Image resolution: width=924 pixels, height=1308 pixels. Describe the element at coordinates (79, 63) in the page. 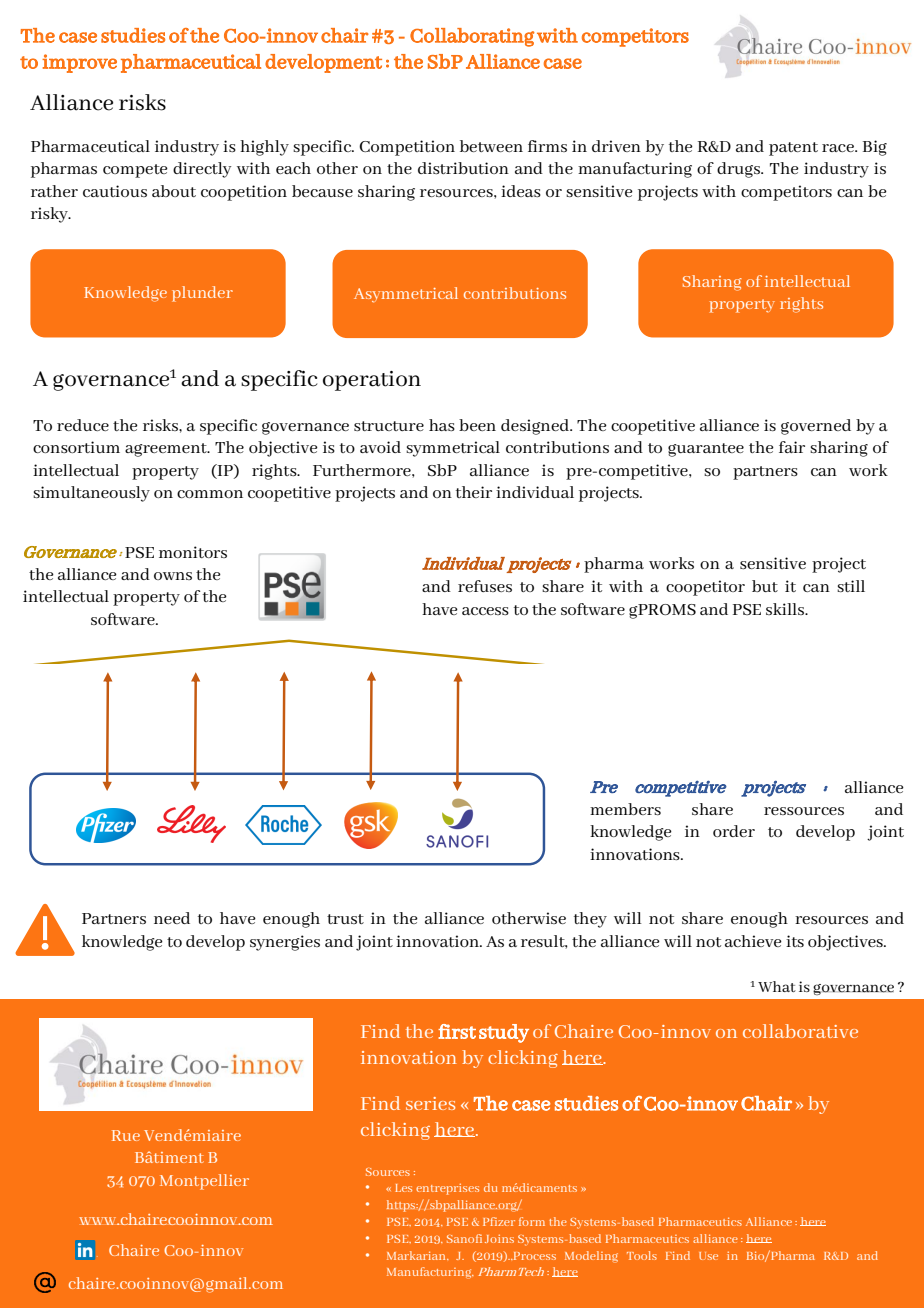

I see `improve` at that location.
